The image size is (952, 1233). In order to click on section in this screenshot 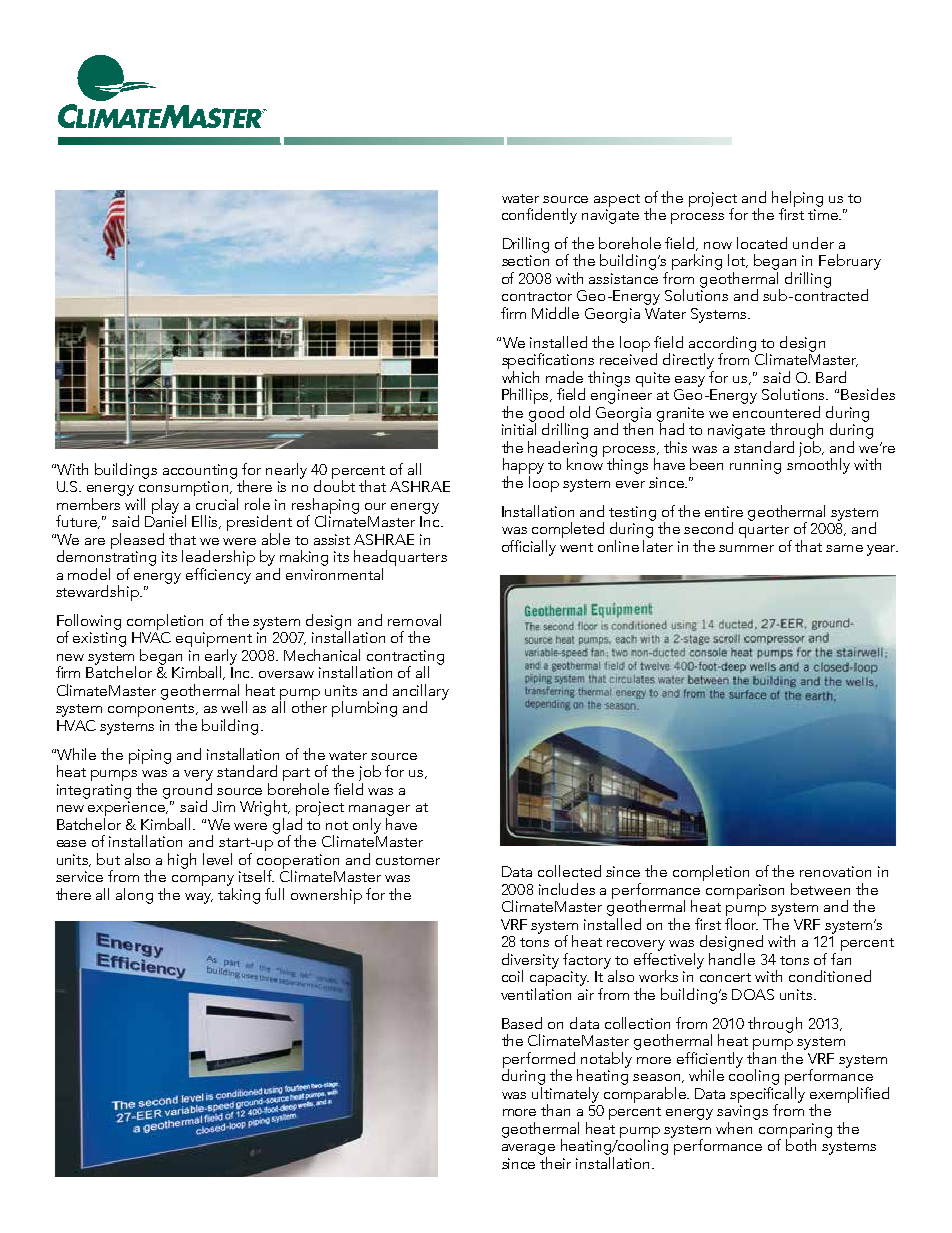, I will do `click(525, 260)`.
